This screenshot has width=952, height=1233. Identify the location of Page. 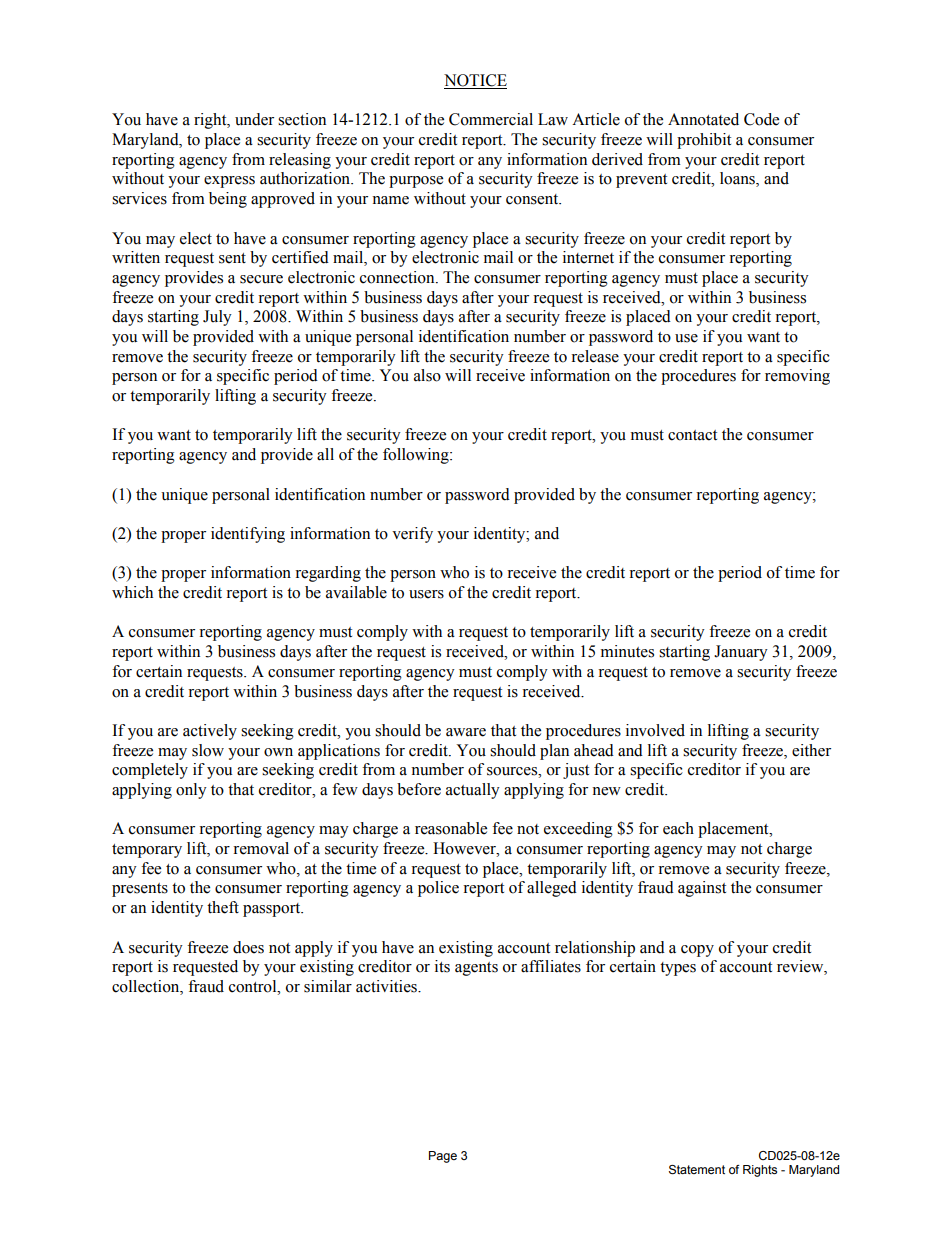
(443, 1157).
